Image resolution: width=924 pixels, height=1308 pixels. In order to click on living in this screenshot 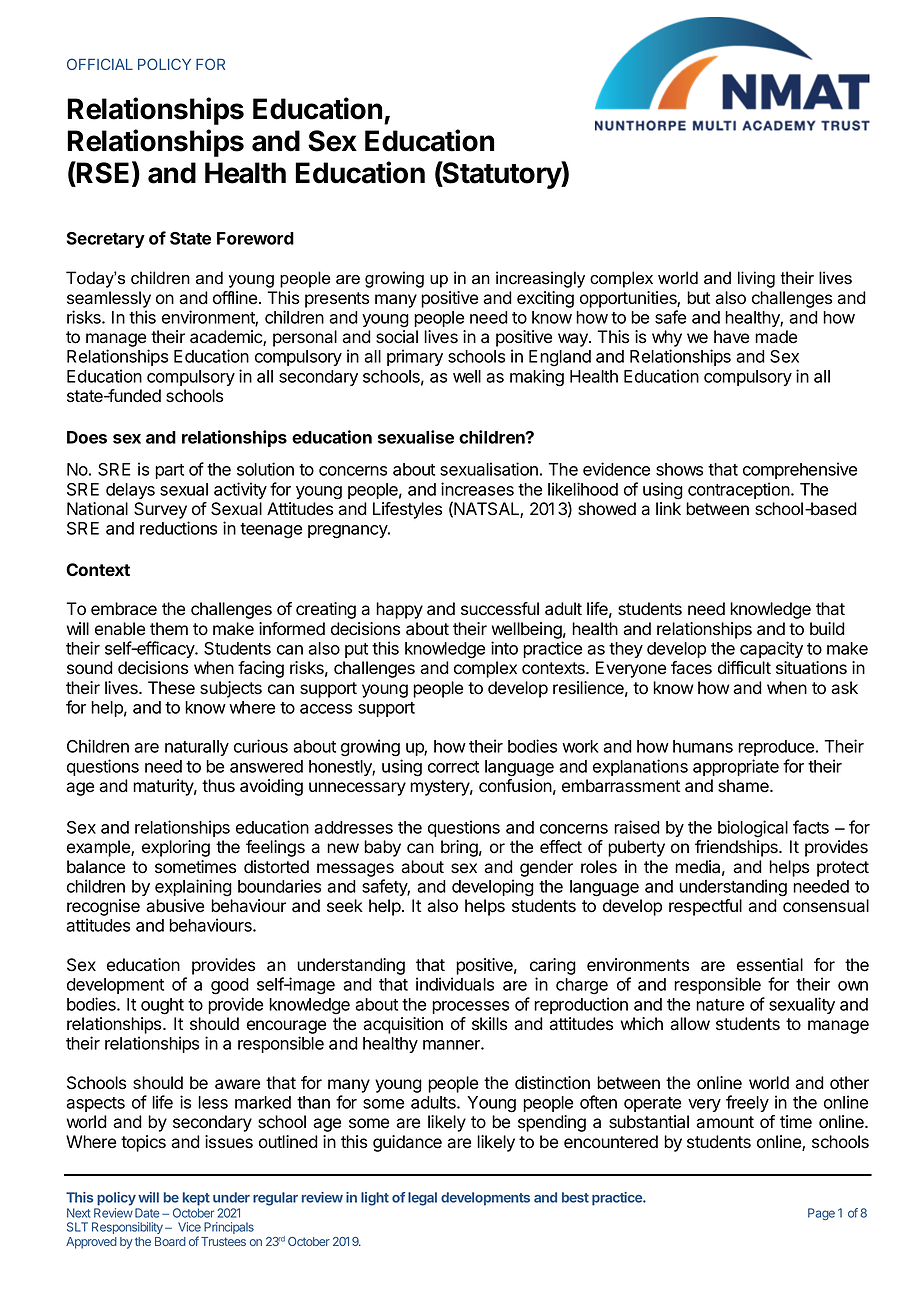, I will do `click(756, 279)`.
